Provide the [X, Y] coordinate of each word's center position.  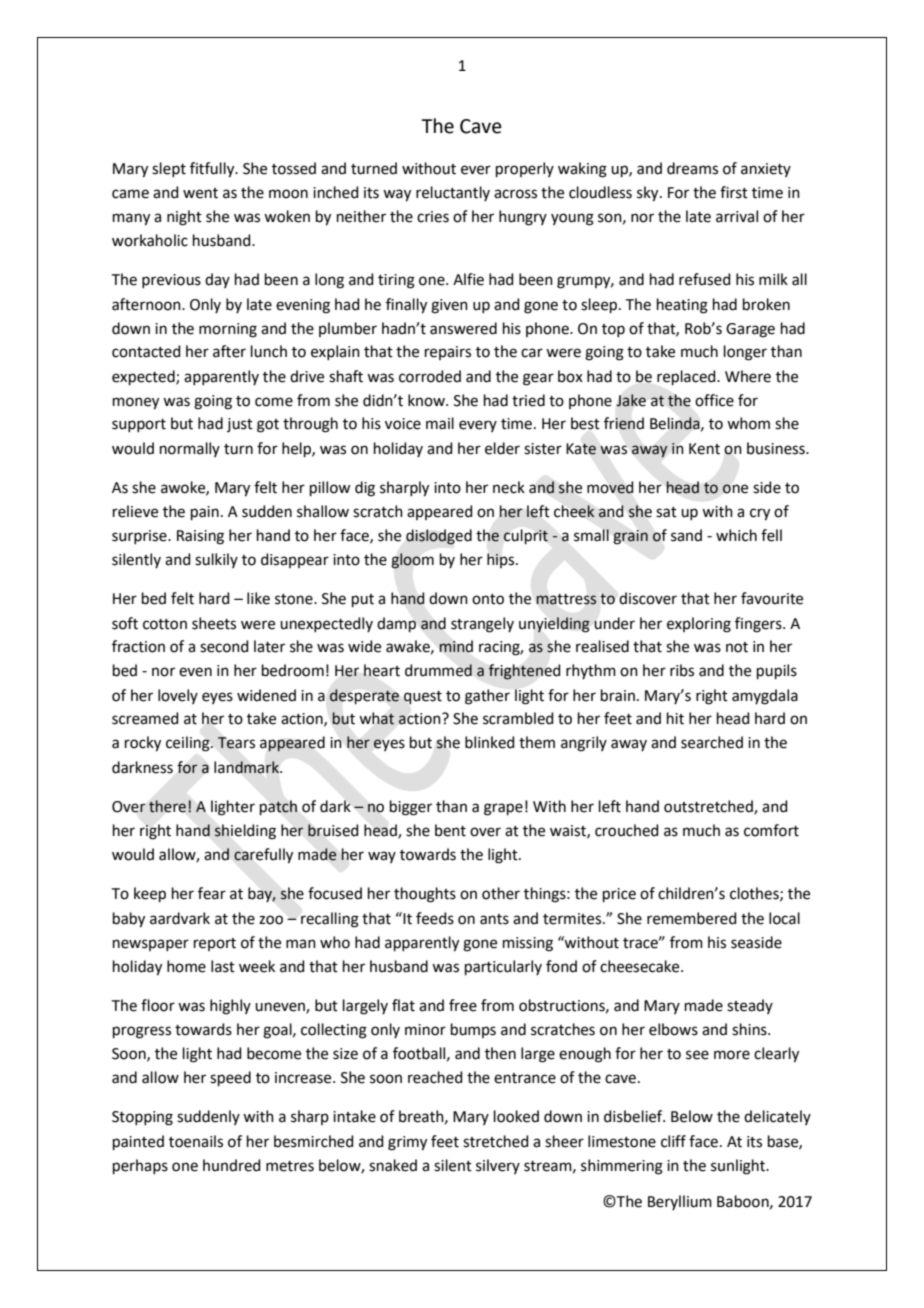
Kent [704, 449]
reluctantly [453, 193]
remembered [692, 918]
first [734, 192]
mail [440, 423]
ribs [682, 670]
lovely [178, 696]
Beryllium [680, 1202]
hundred [232, 1165]
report [215, 944]
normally [190, 449]
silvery [498, 1166]
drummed [438, 670]
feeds [435, 918]
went [200, 193]
